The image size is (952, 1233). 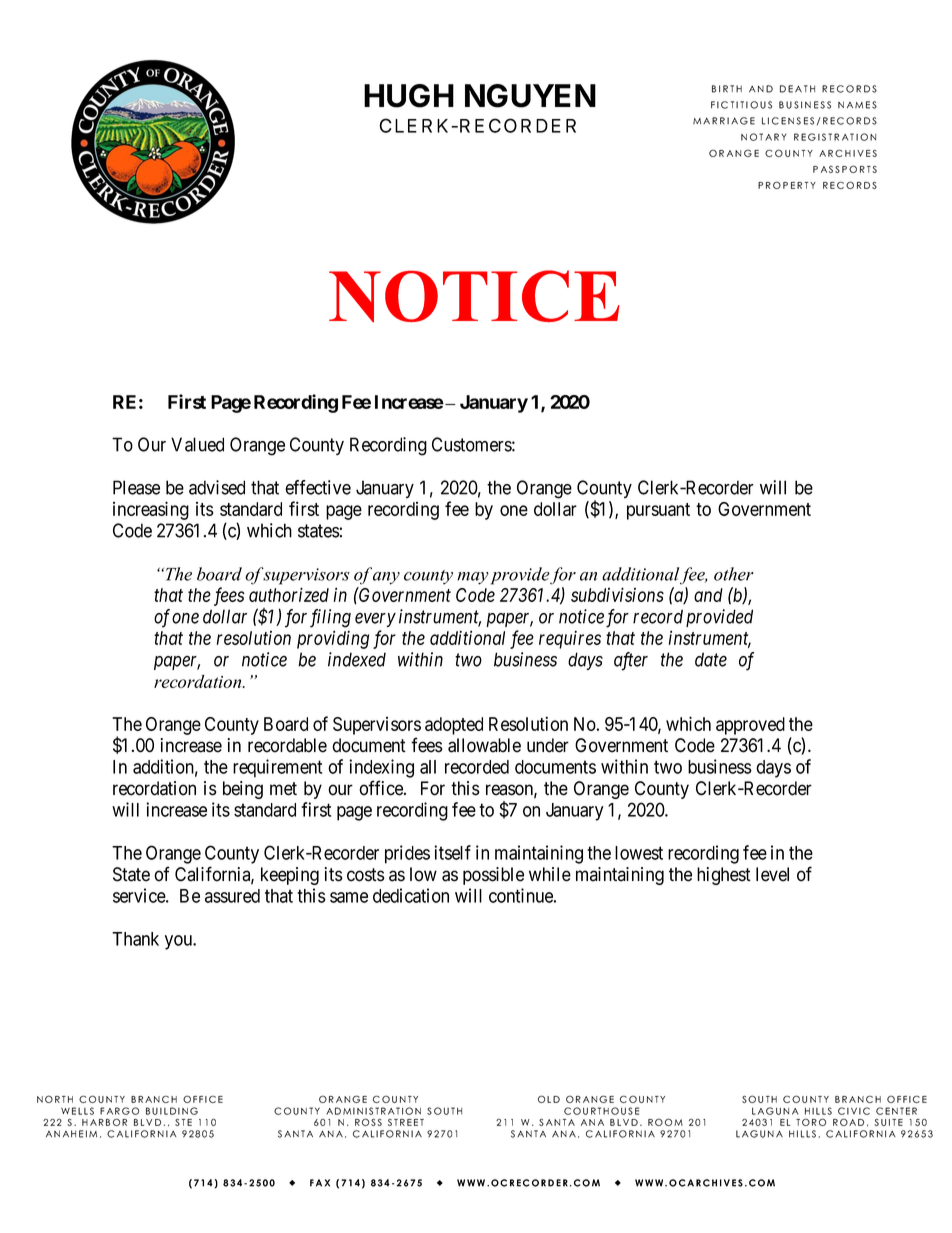 I want to click on Valued, so click(x=197, y=444).
